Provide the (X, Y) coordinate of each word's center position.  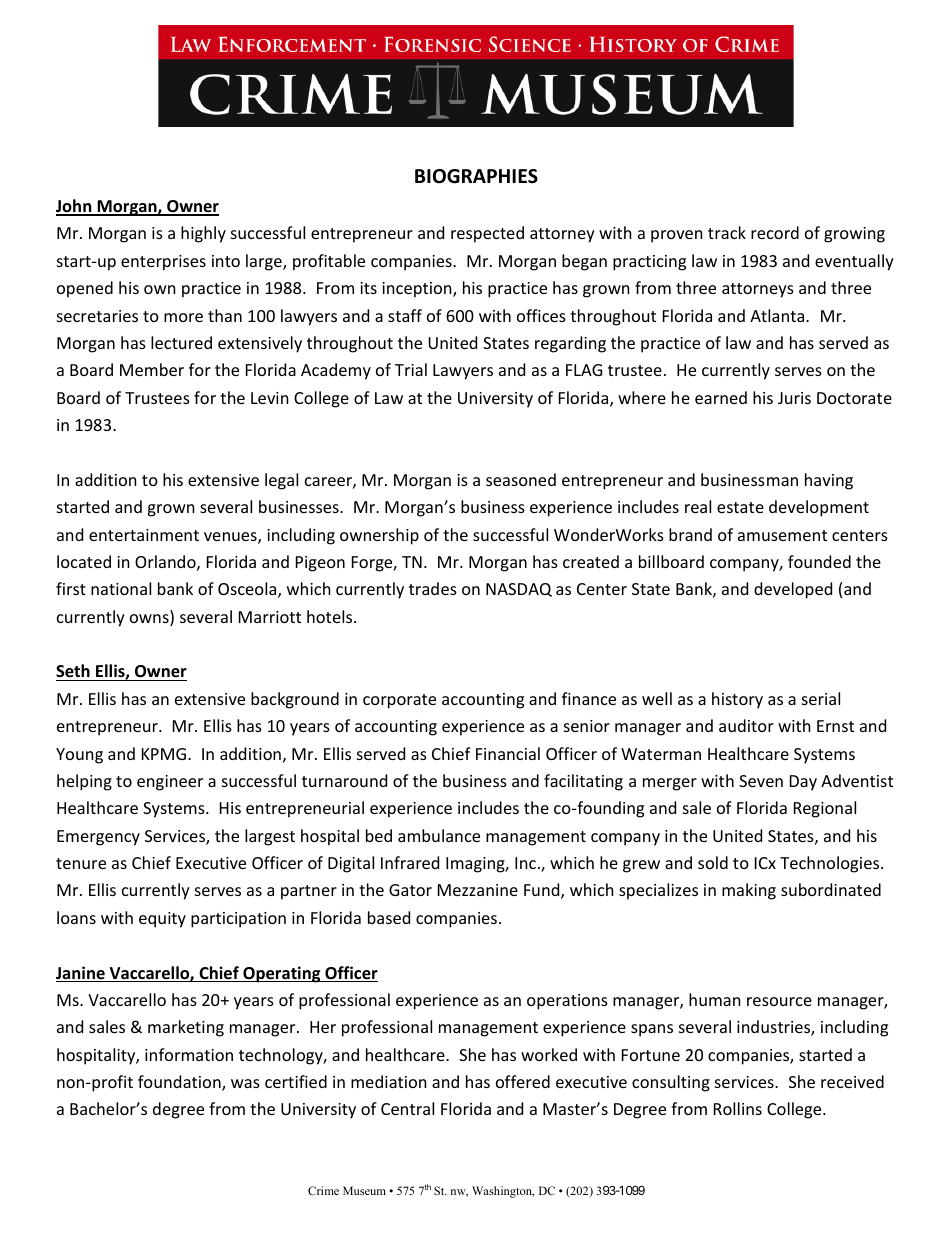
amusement (782, 535)
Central (407, 1108)
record (775, 232)
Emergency (98, 838)
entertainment (144, 535)
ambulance (439, 835)
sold (713, 862)
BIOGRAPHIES (476, 176)
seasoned (521, 479)
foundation (180, 1083)
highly (203, 234)
